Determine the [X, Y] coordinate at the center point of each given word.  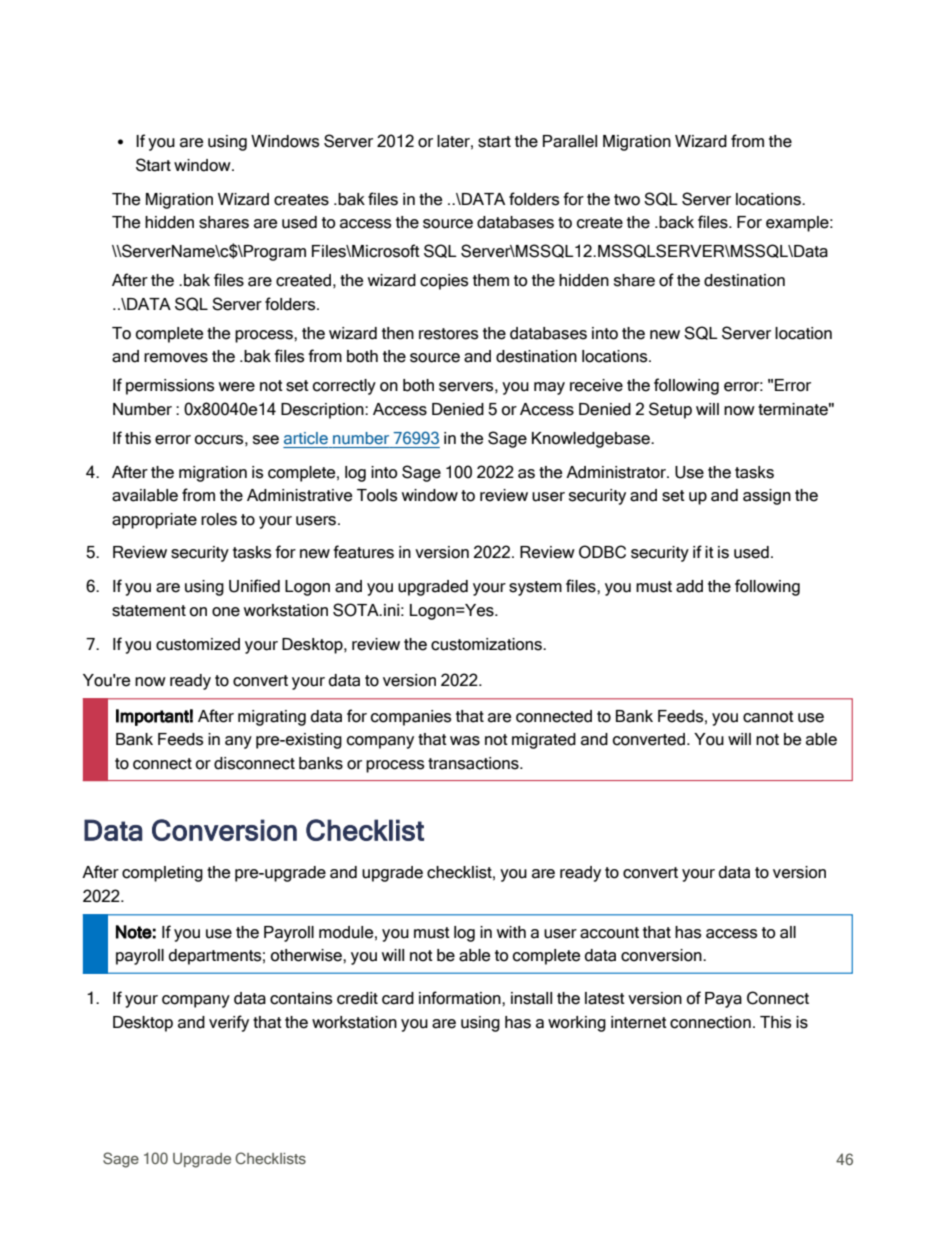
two [627, 200]
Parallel [570, 141]
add [689, 586]
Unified [254, 586]
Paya [723, 1000]
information [461, 998]
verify [229, 1023]
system [535, 588]
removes [176, 358]
